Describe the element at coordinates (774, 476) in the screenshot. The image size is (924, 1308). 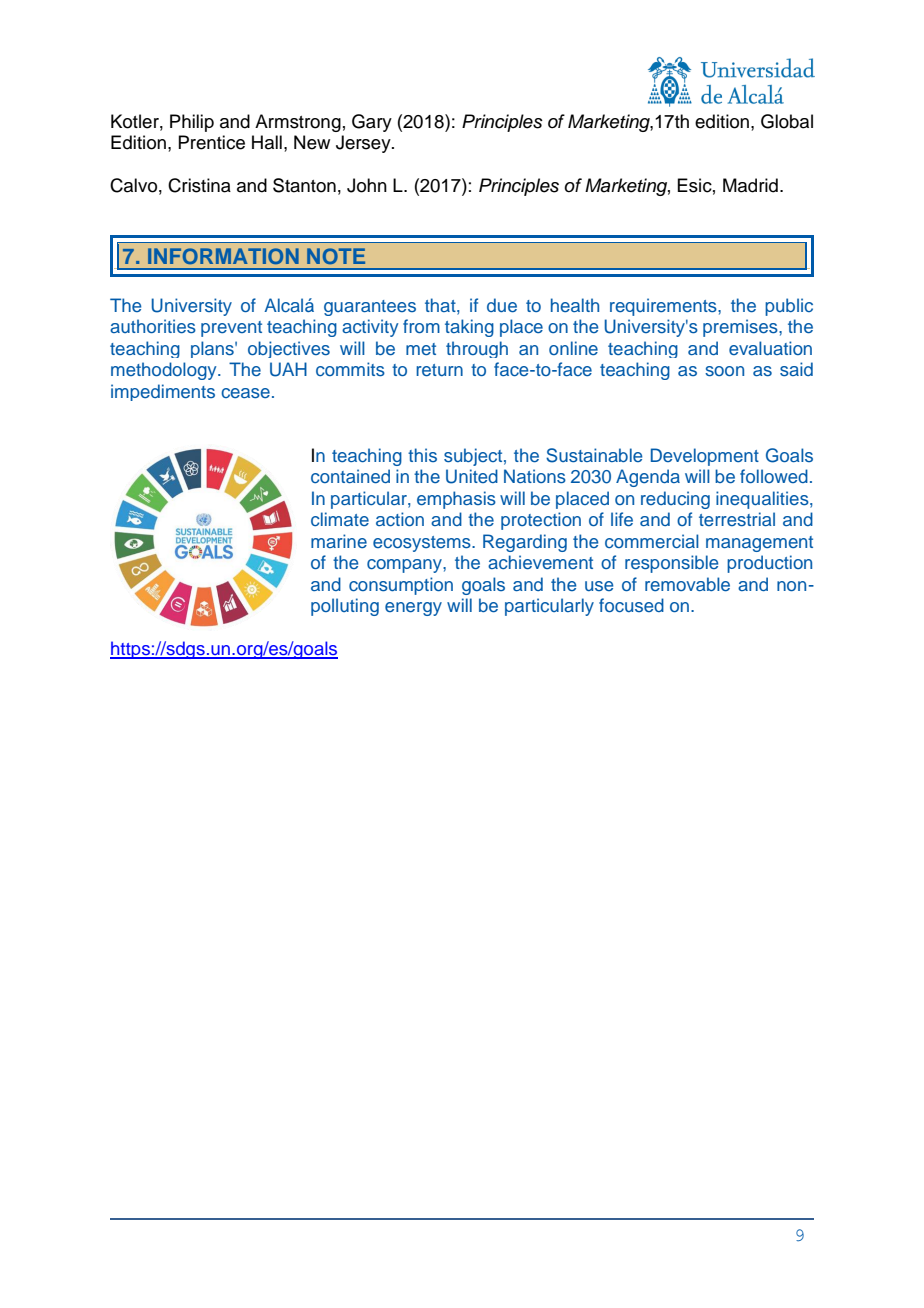
I see `followed` at that location.
